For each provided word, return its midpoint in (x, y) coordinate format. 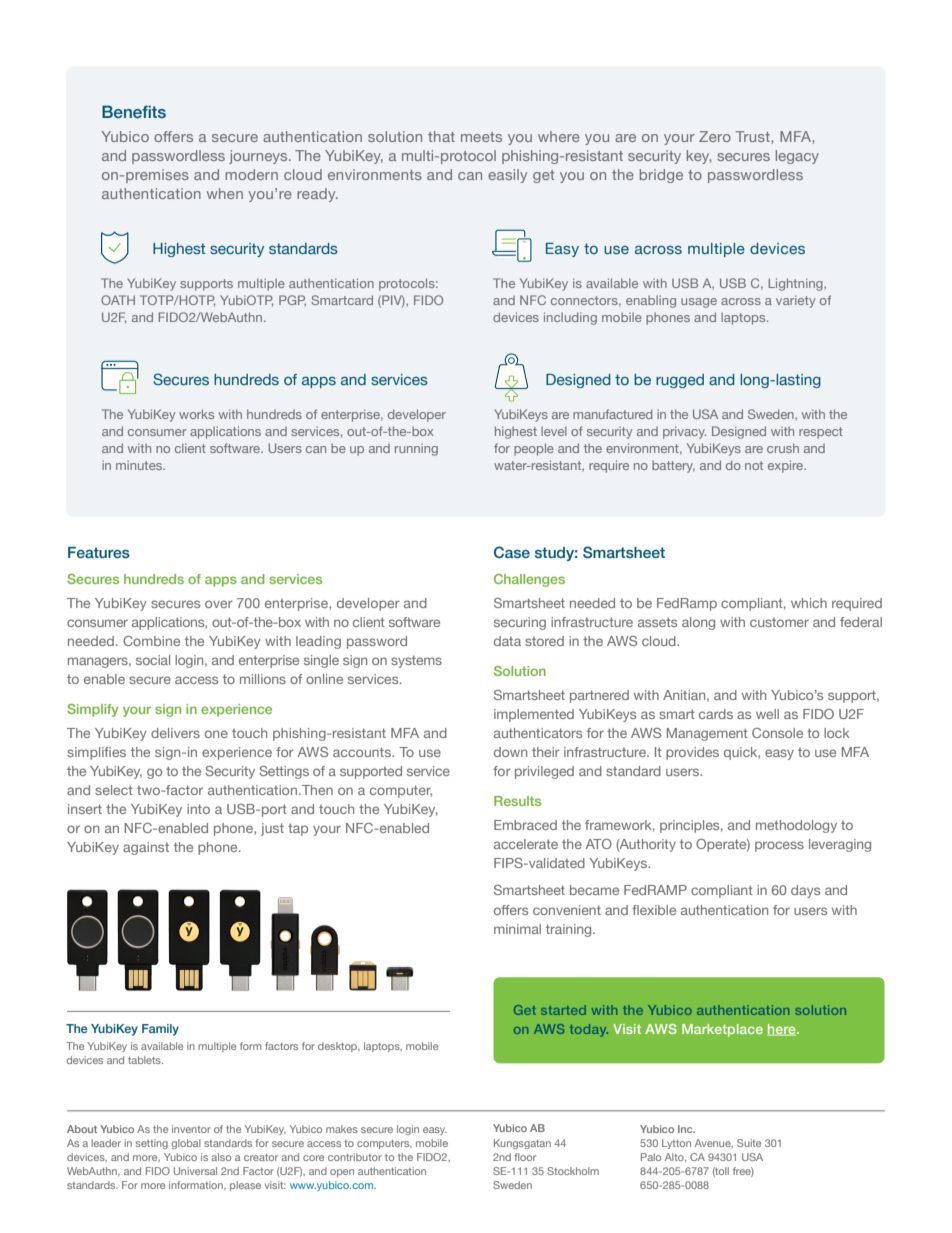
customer (779, 622)
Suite (749, 1143)
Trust (754, 136)
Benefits (134, 111)
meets (481, 137)
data (507, 641)
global (186, 1144)
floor (525, 1157)
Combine (151, 641)
